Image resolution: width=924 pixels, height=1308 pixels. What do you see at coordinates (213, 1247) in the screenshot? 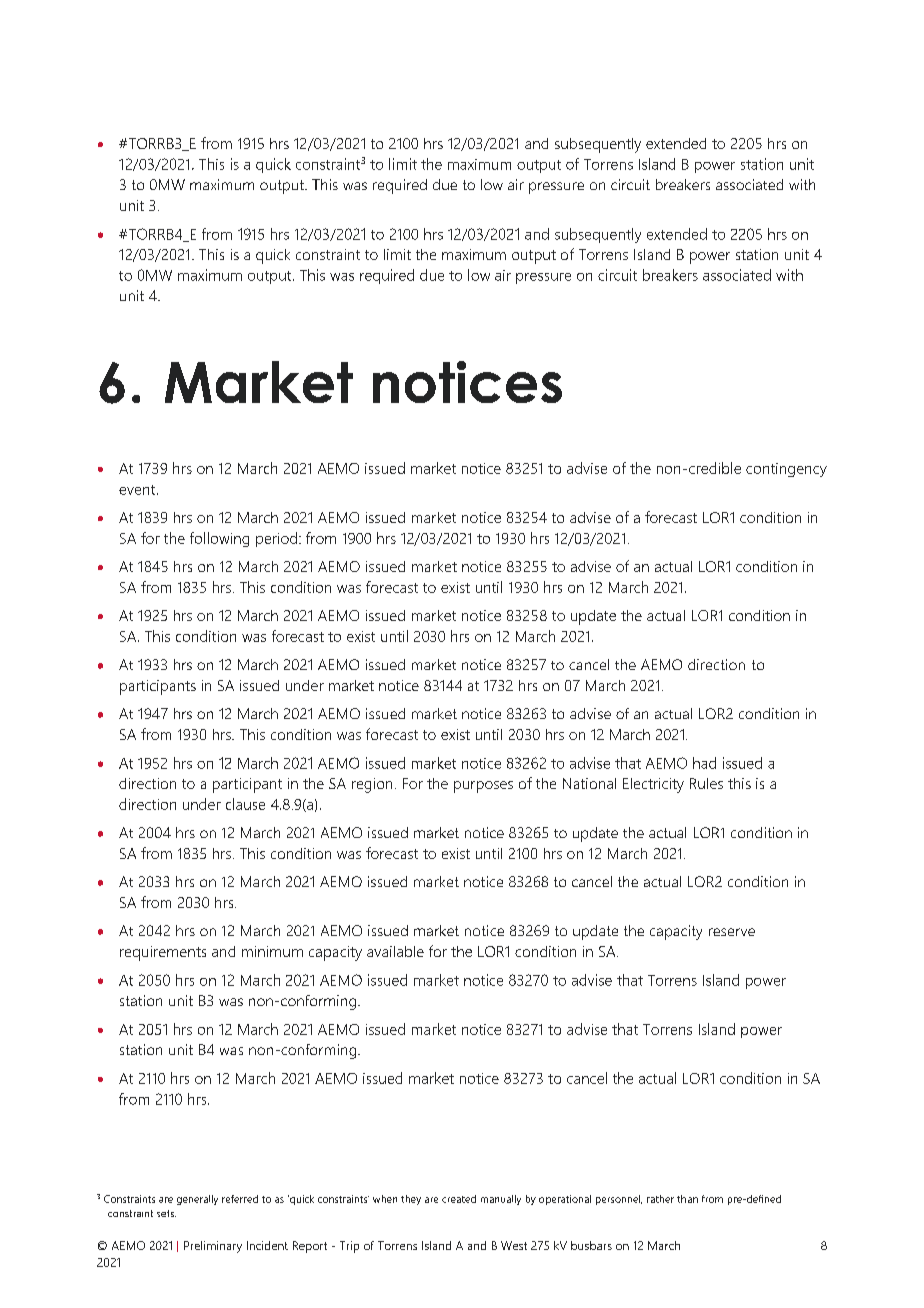
I see `Preliminary` at bounding box center [213, 1247].
